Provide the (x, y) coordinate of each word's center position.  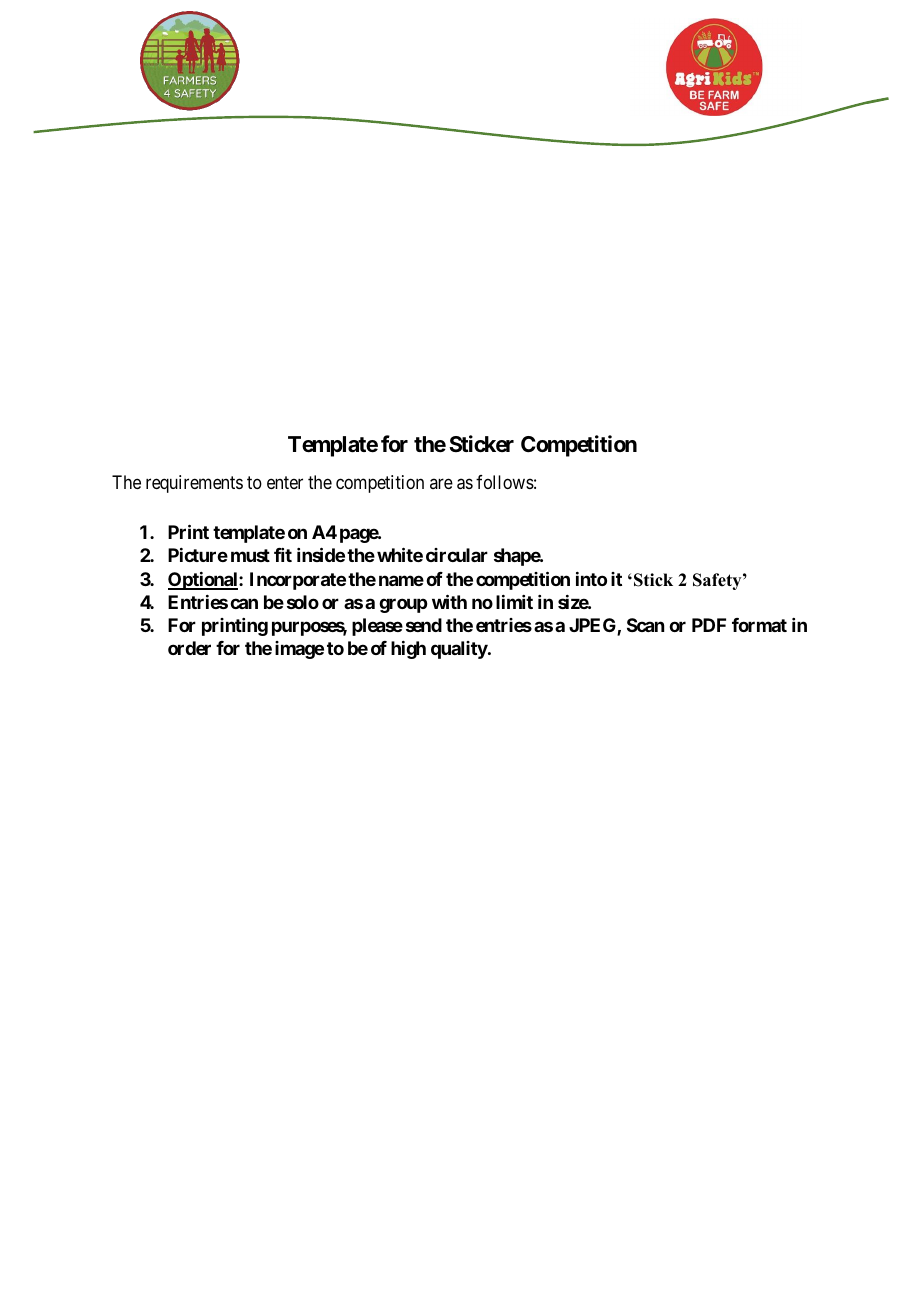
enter (285, 482)
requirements (194, 484)
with (449, 601)
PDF (709, 625)
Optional (204, 581)
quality (459, 650)
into (591, 579)
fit (283, 555)
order (189, 648)
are (441, 483)
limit (514, 602)
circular (457, 555)
